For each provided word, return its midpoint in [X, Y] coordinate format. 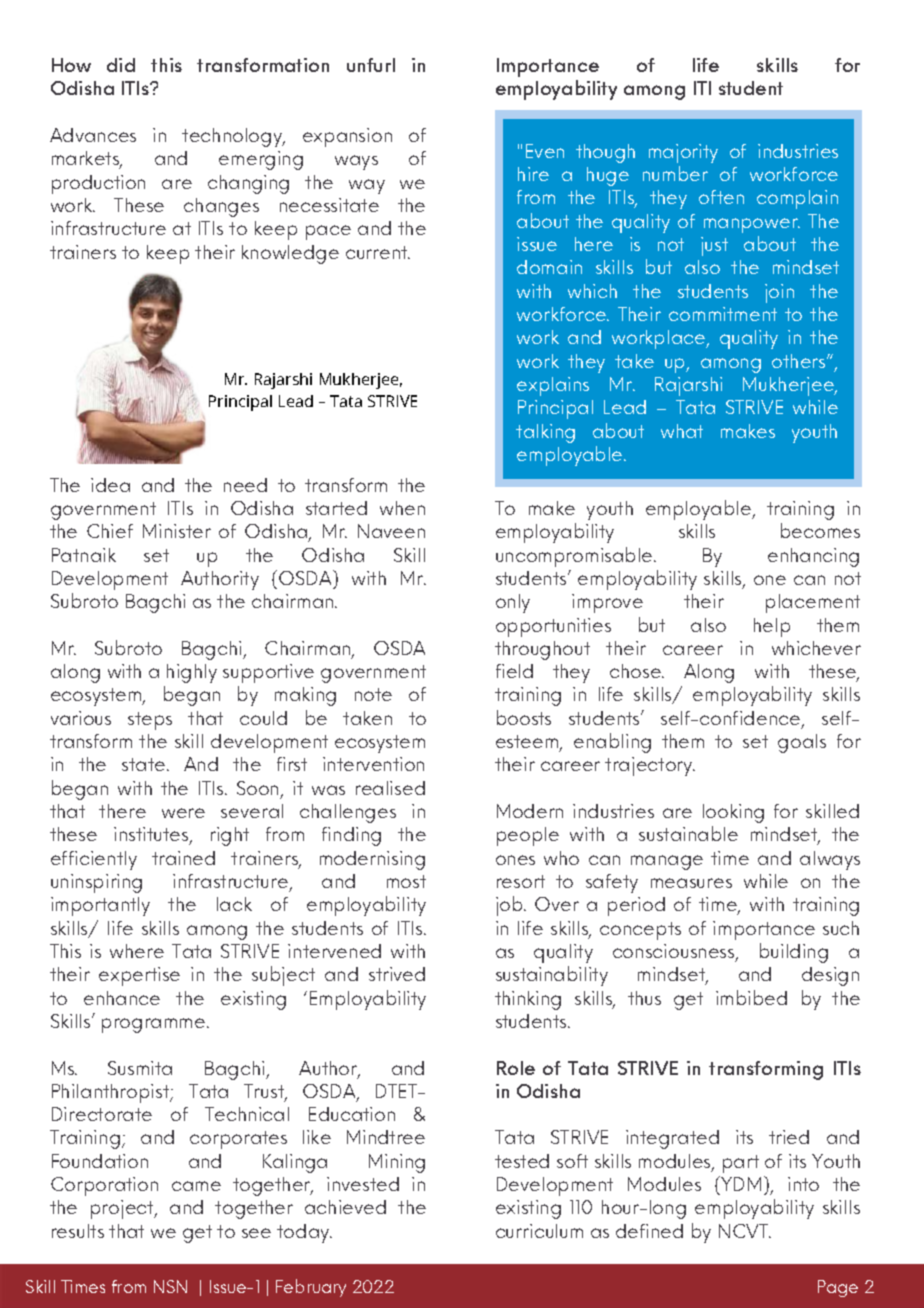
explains [553, 386]
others [800, 361]
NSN [170, 1286]
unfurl [371, 65]
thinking [528, 1000]
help [772, 627]
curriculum [539, 1231]
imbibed [751, 997]
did [121, 65]
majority [683, 153]
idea [110, 485]
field [514, 671]
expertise [139, 976]
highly [192, 673]
